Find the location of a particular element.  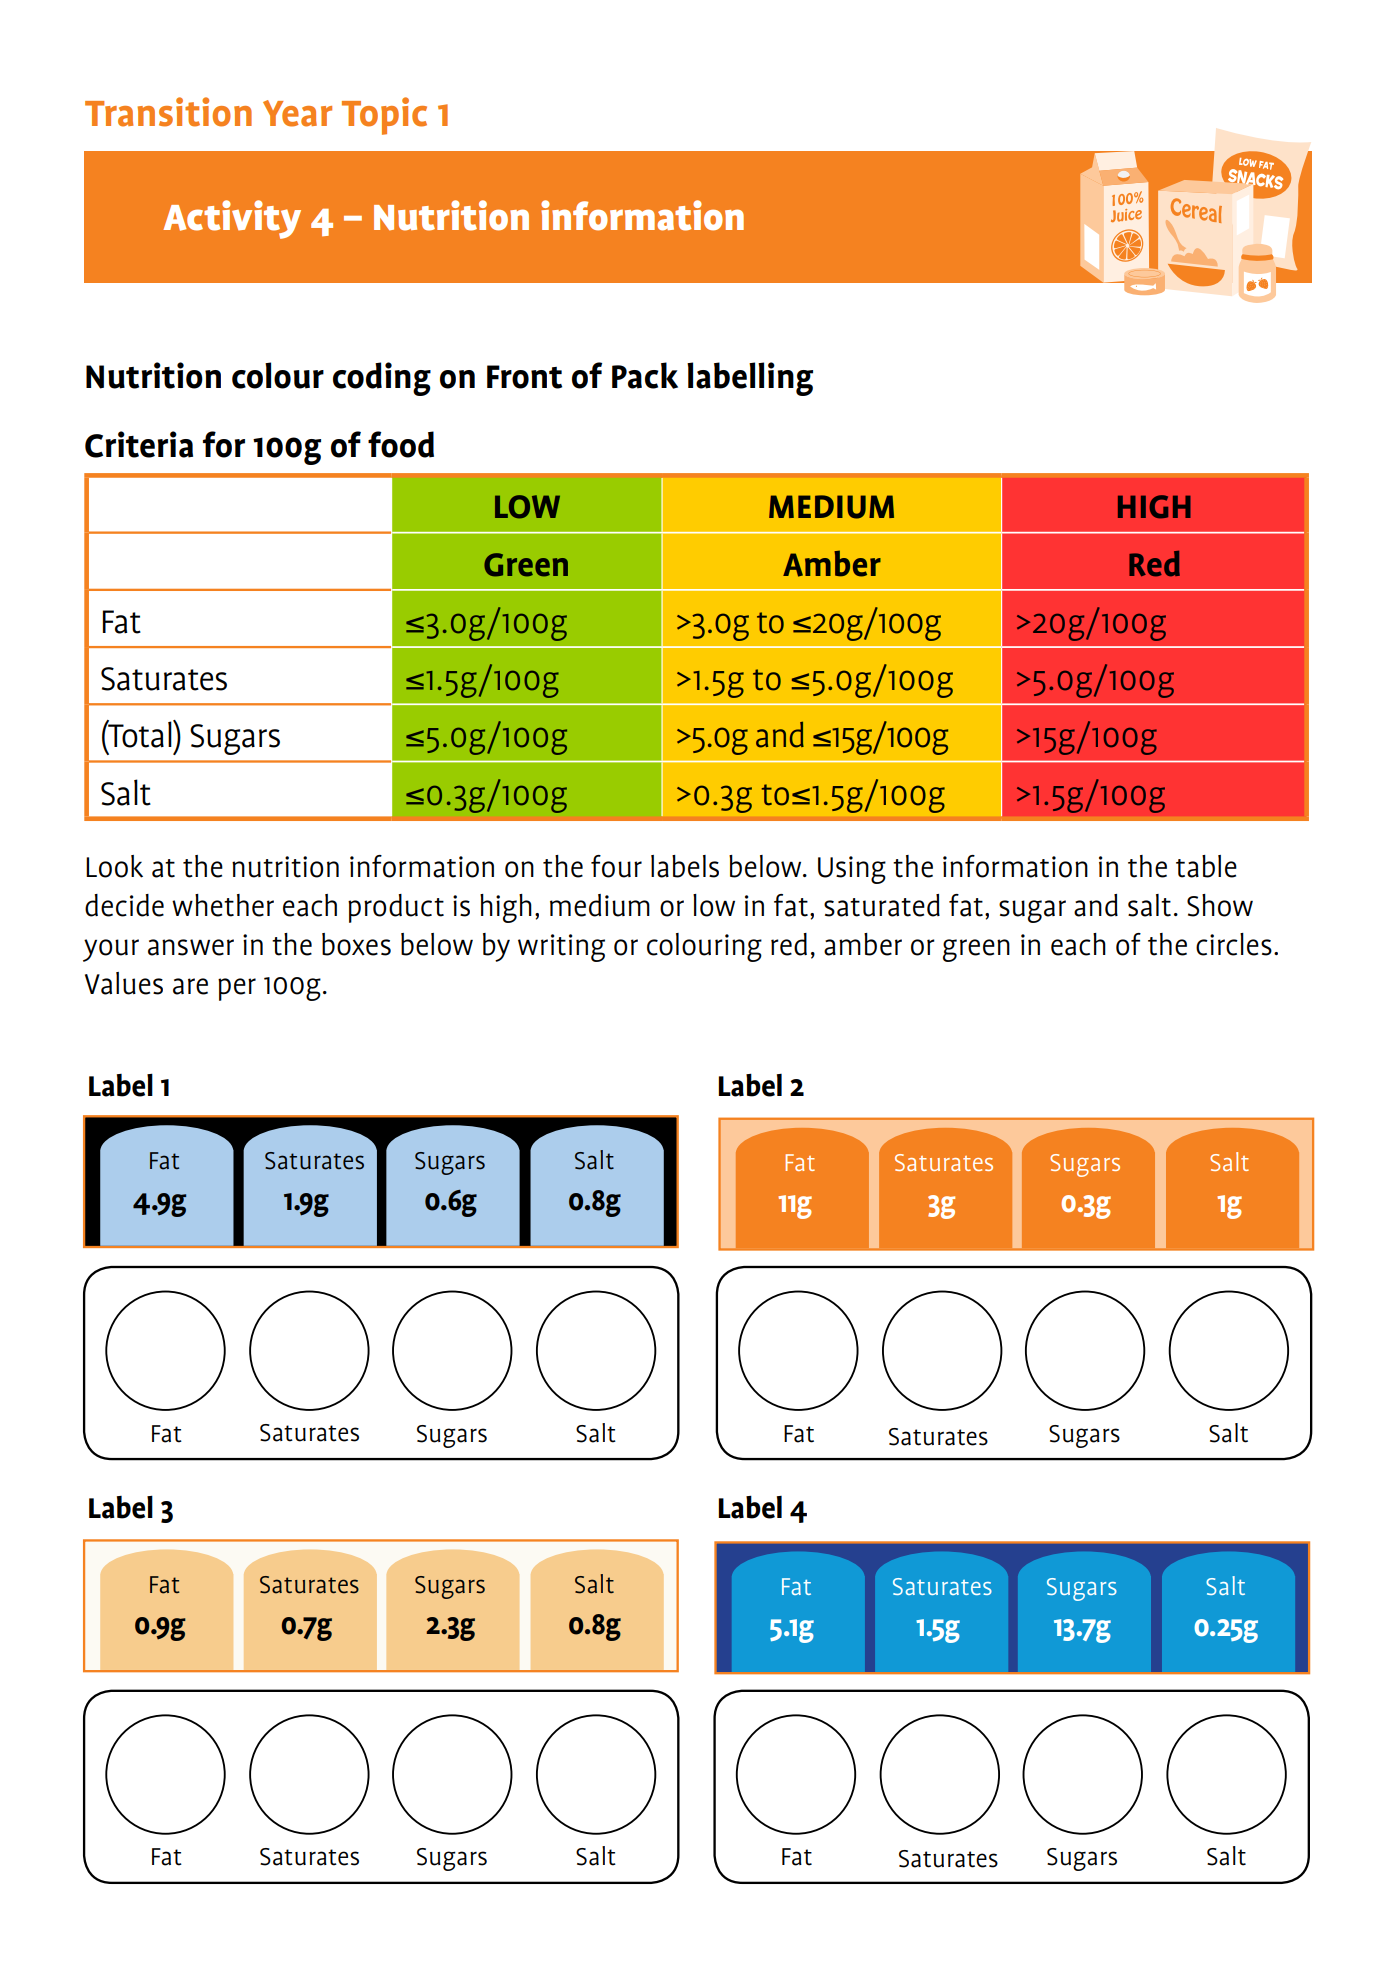

Topic is located at coordinates (384, 116).
